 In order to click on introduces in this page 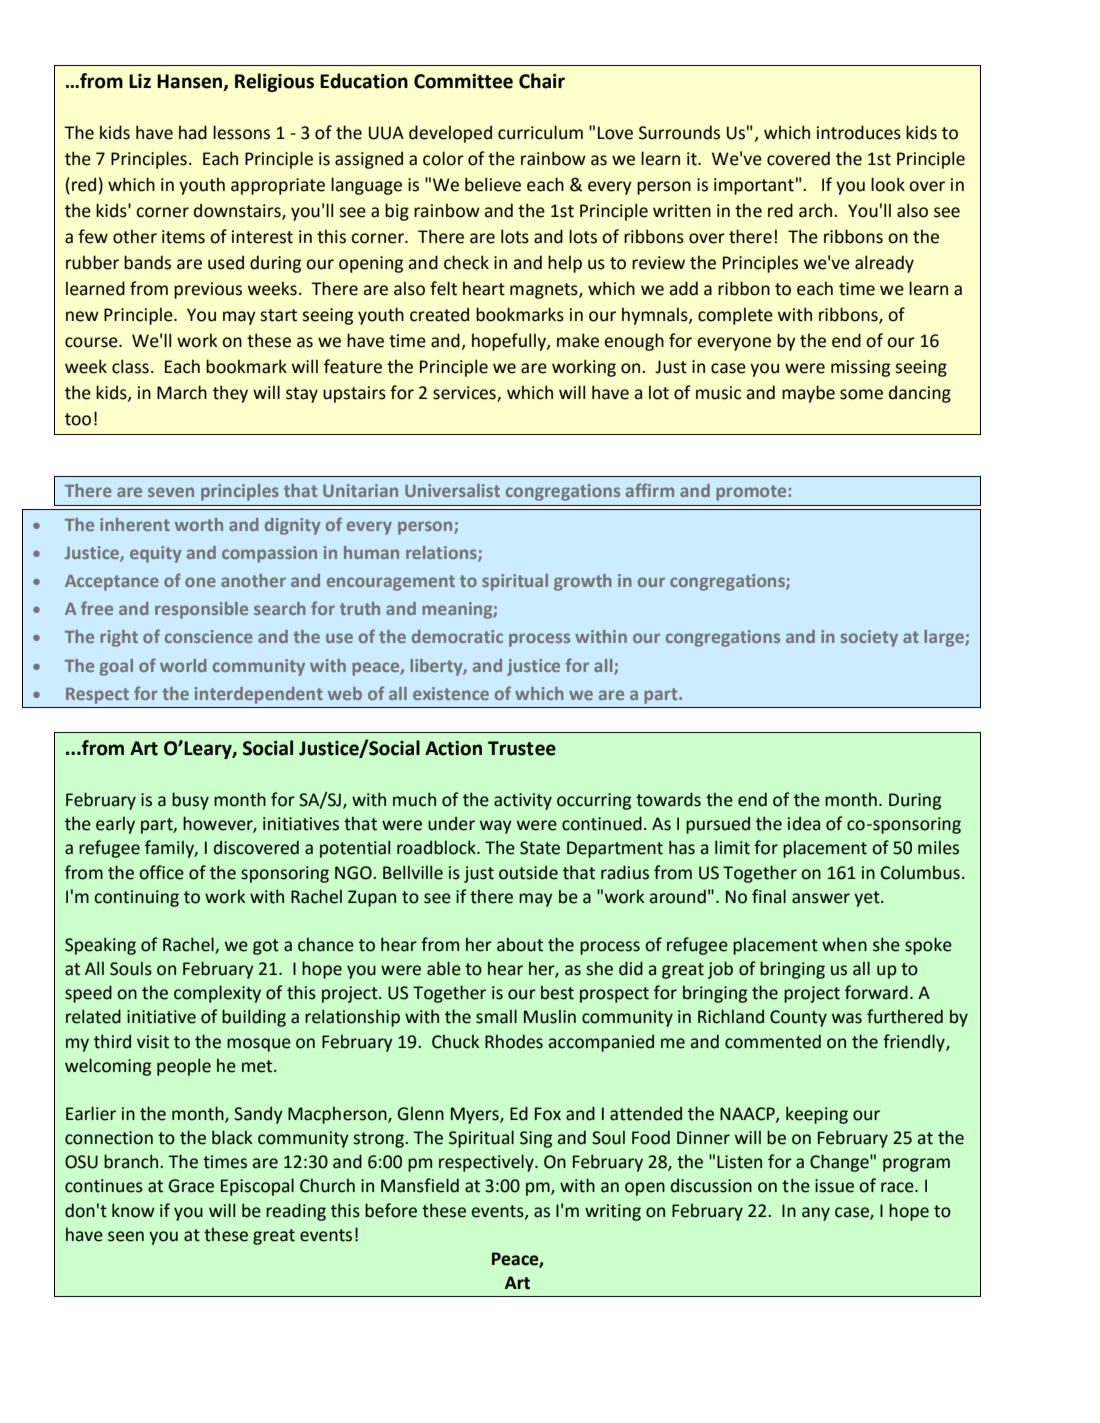, I will do `click(859, 132)`.
